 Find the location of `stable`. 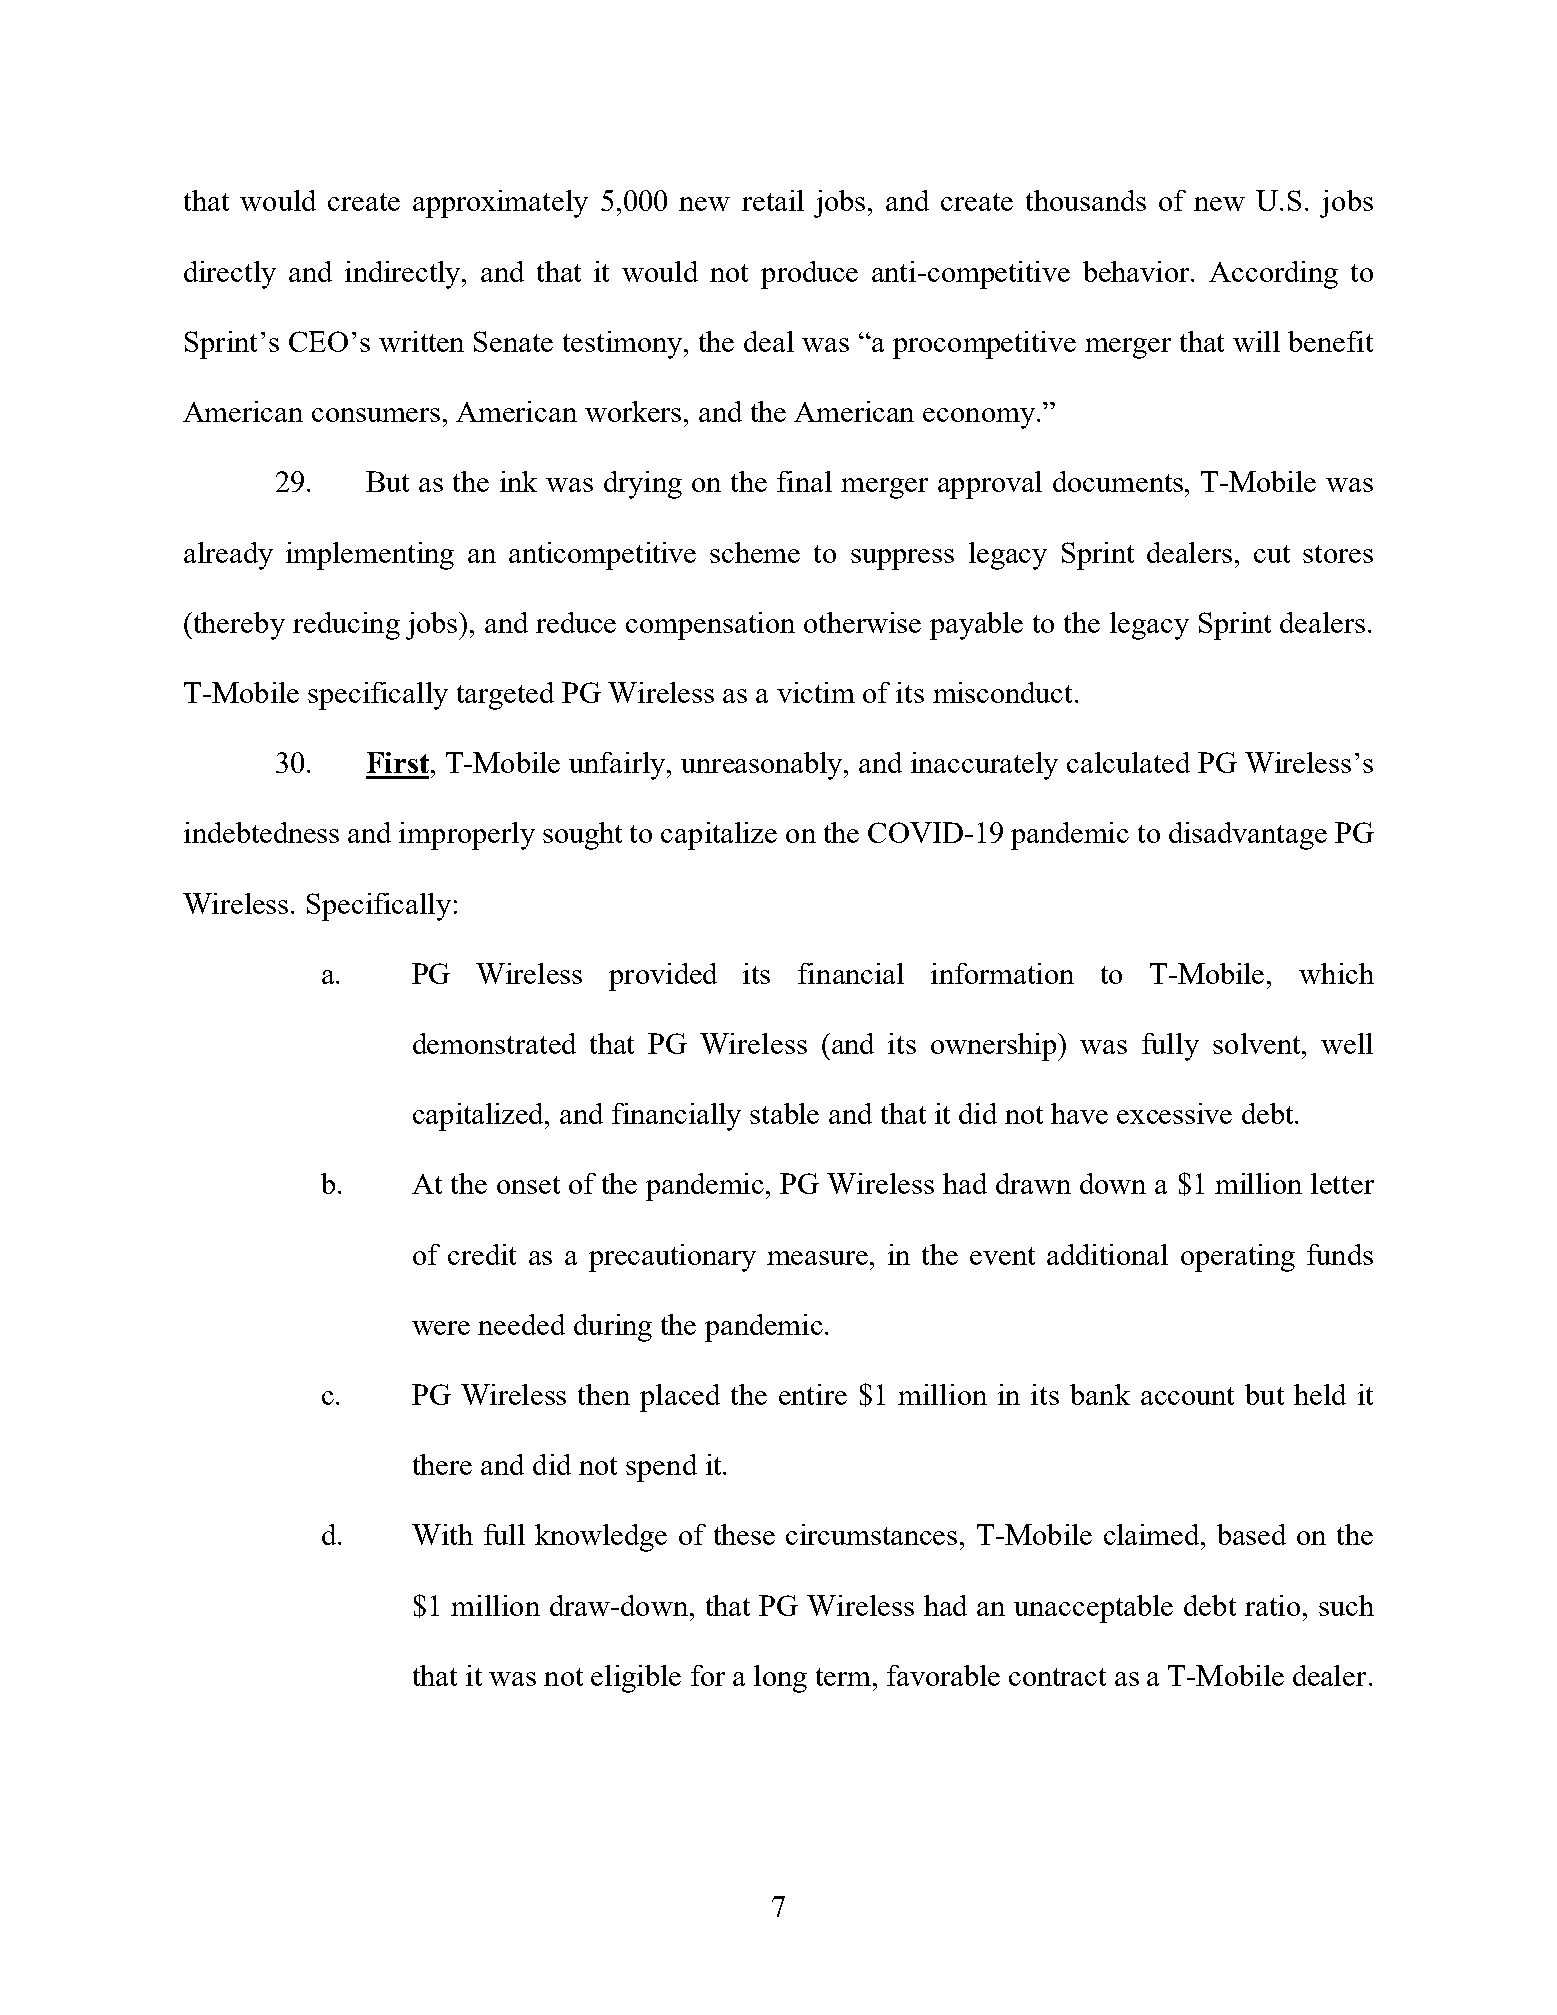

stable is located at coordinates (784, 1113).
